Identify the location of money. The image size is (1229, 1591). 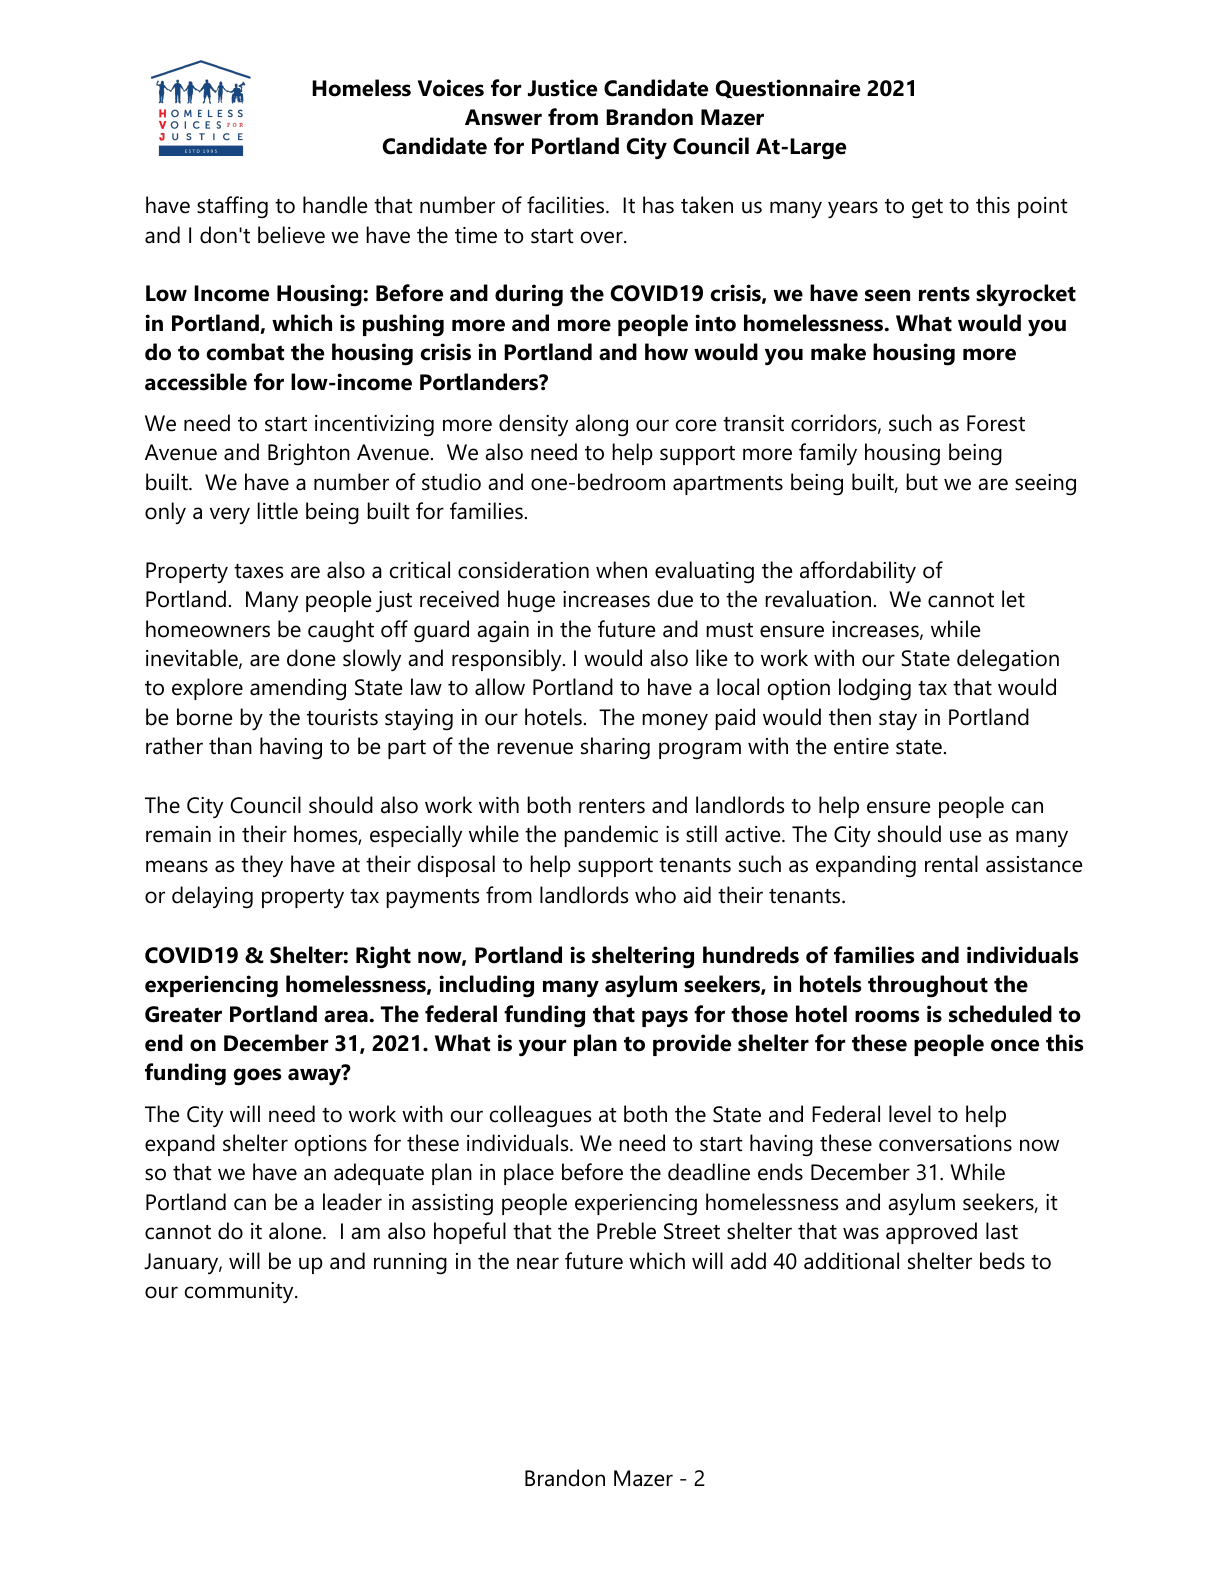
(675, 721).
